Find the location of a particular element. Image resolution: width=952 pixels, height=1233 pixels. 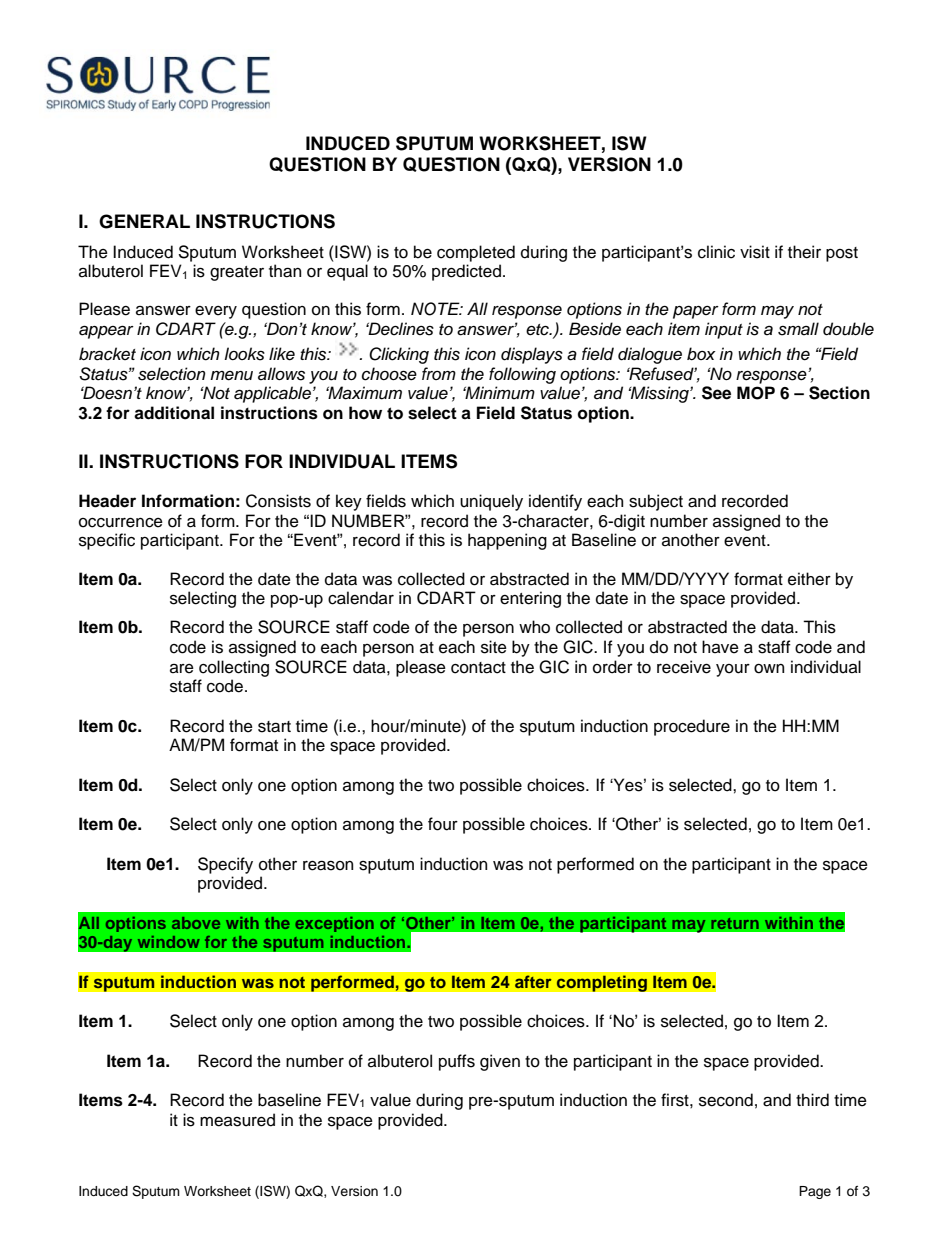

measured is located at coordinates (237, 1120).
